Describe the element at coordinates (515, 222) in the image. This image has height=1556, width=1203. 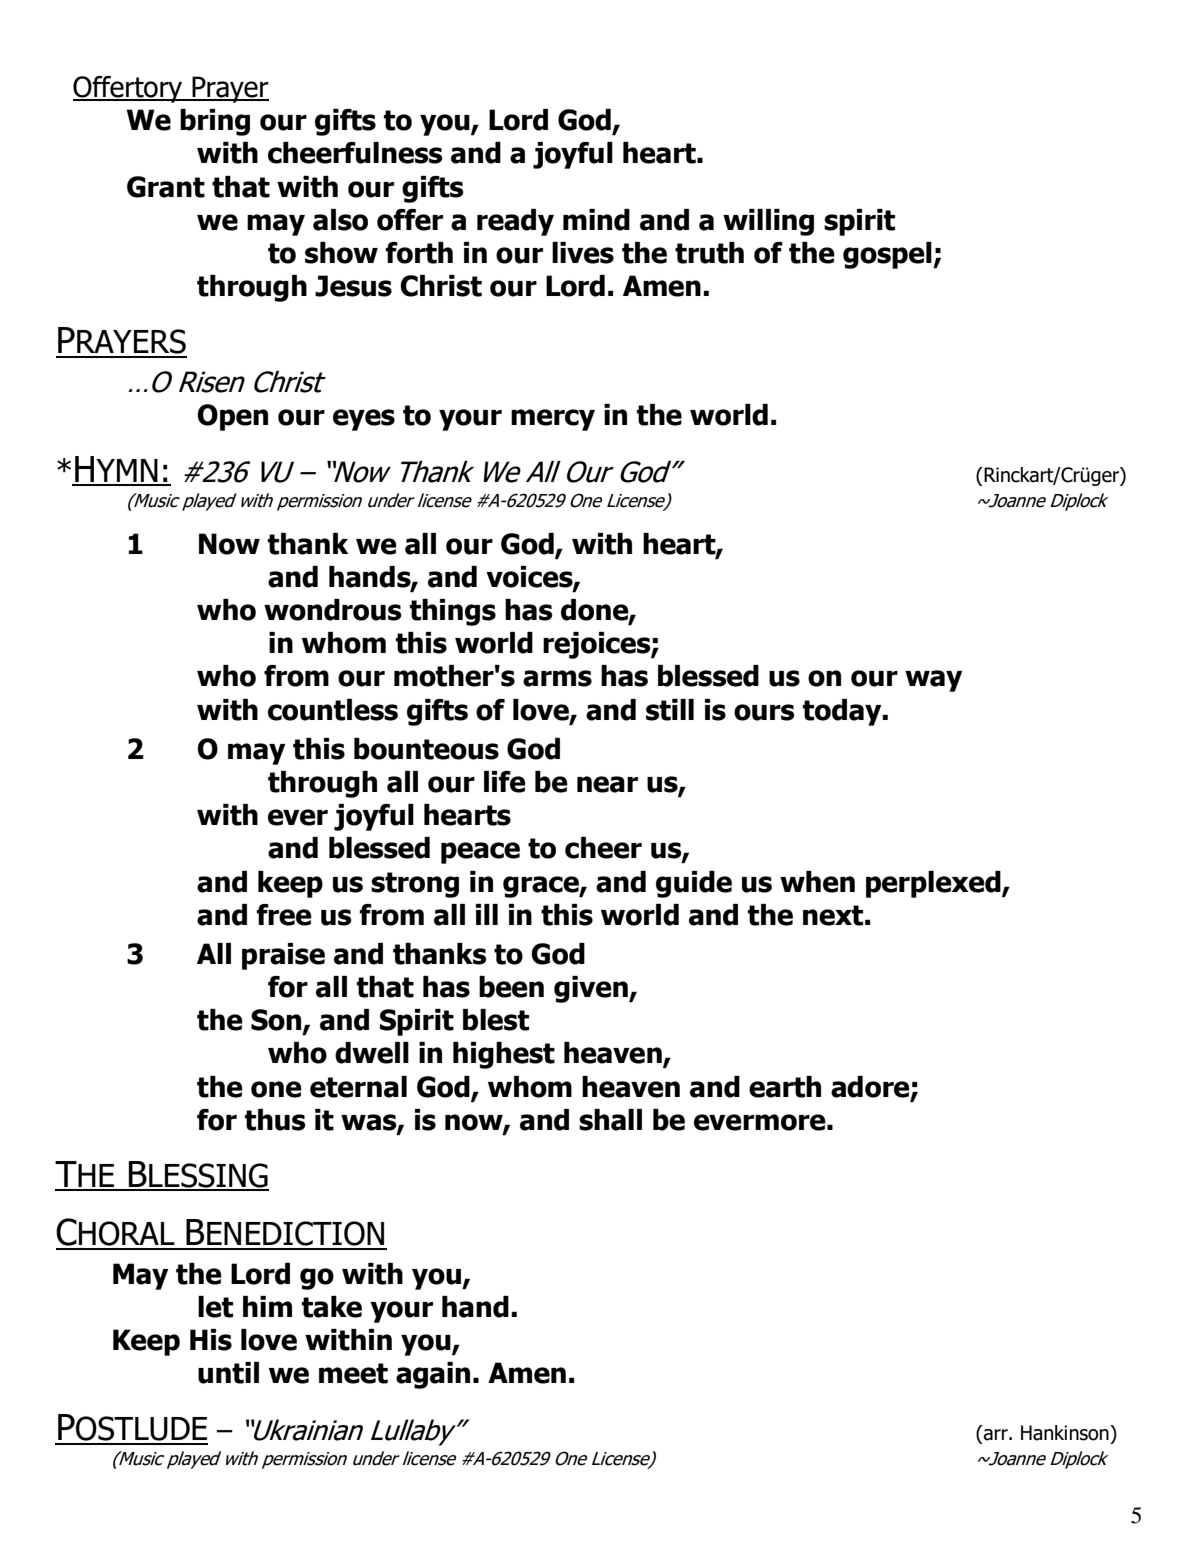
I see `ready` at that location.
